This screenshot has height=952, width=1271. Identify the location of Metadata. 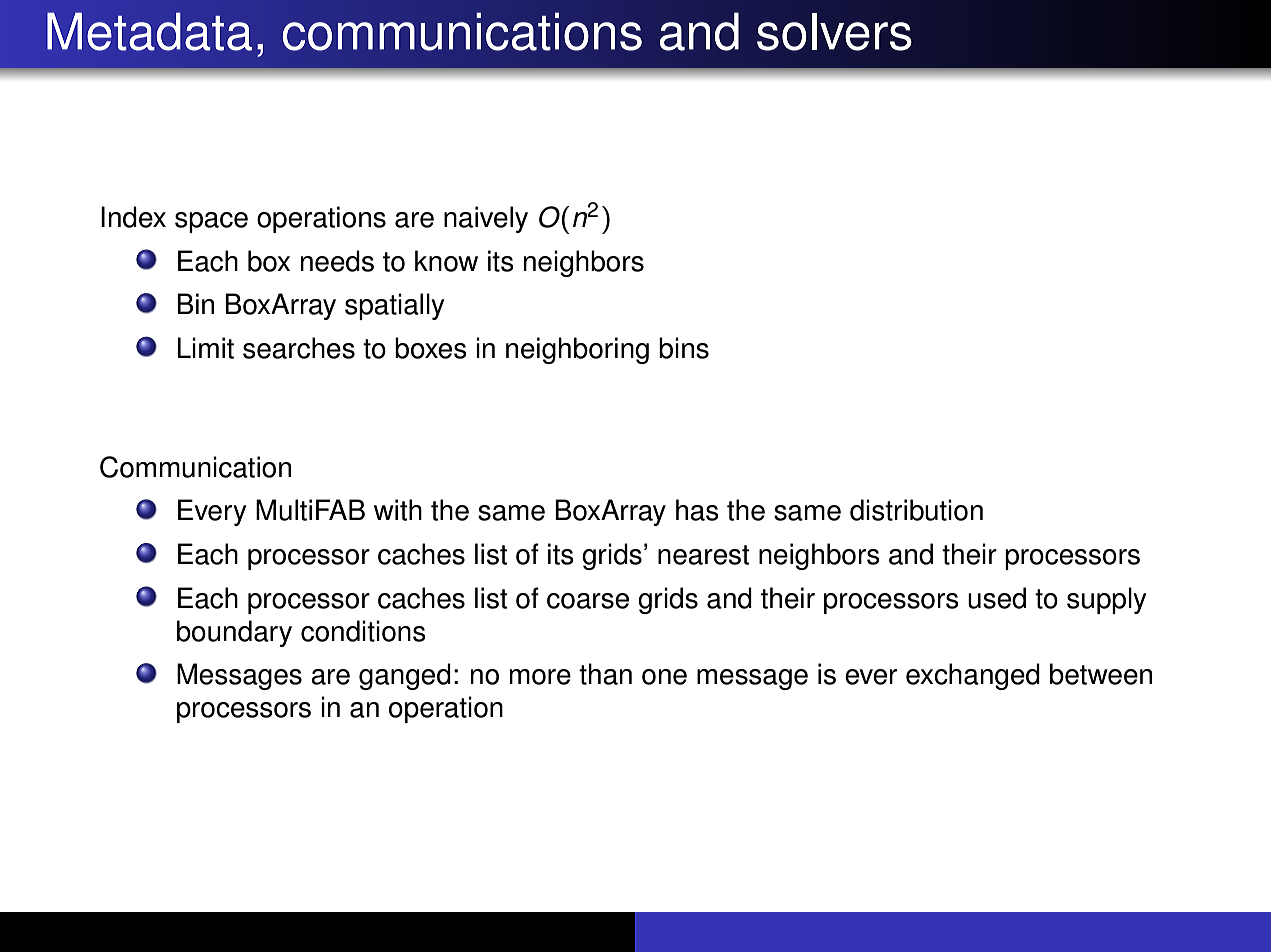
(149, 31).
